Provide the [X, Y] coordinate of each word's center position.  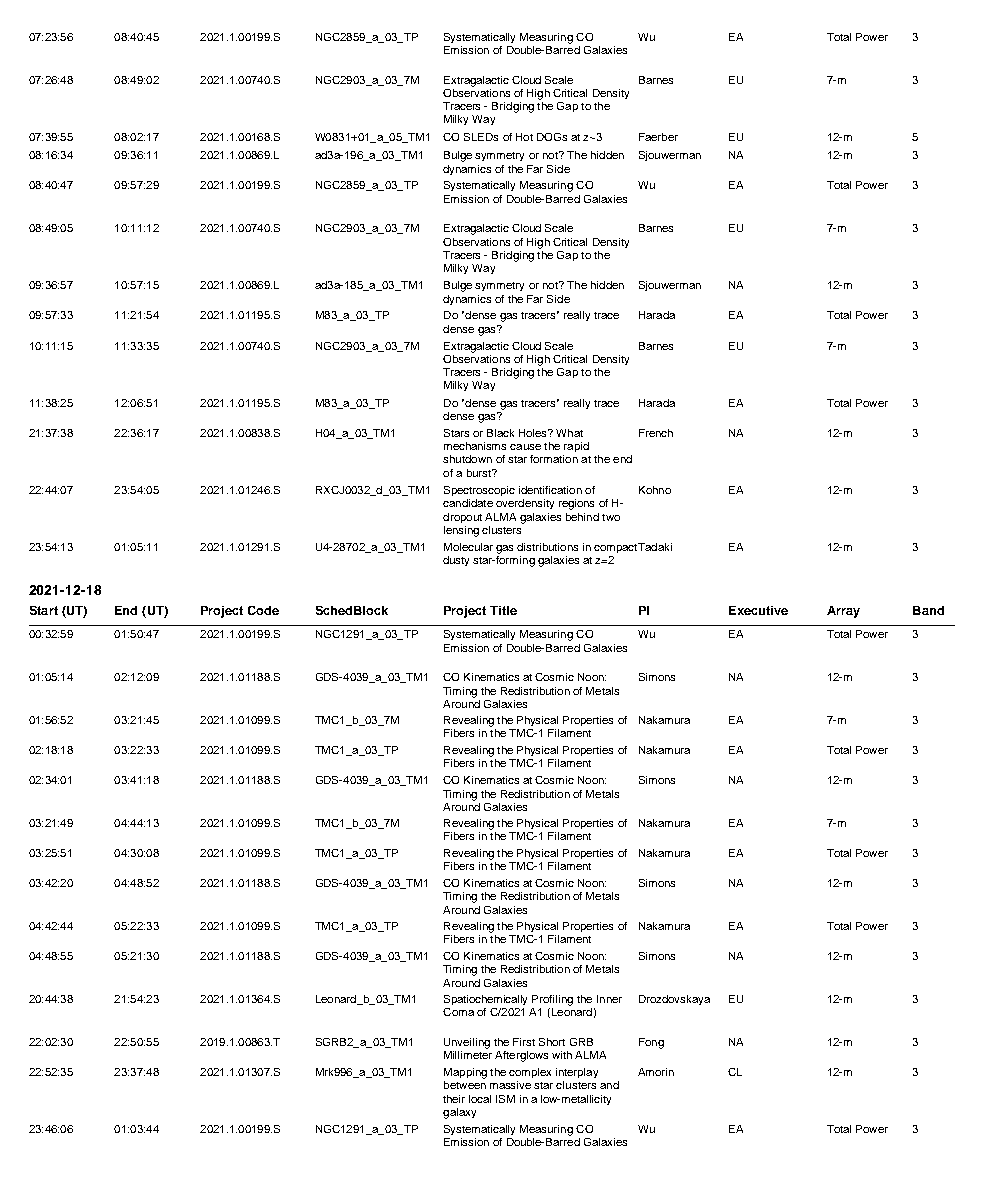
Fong [651, 1043]
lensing [461, 531]
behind [582, 517]
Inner [609, 999]
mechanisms [475, 446]
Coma [458, 1012]
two [611, 517]
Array [843, 612]
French [656, 433]
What [569, 433]
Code [263, 610]
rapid [576, 447]
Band [928, 610]
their [454, 1099]
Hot [524, 137]
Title [503, 610]
